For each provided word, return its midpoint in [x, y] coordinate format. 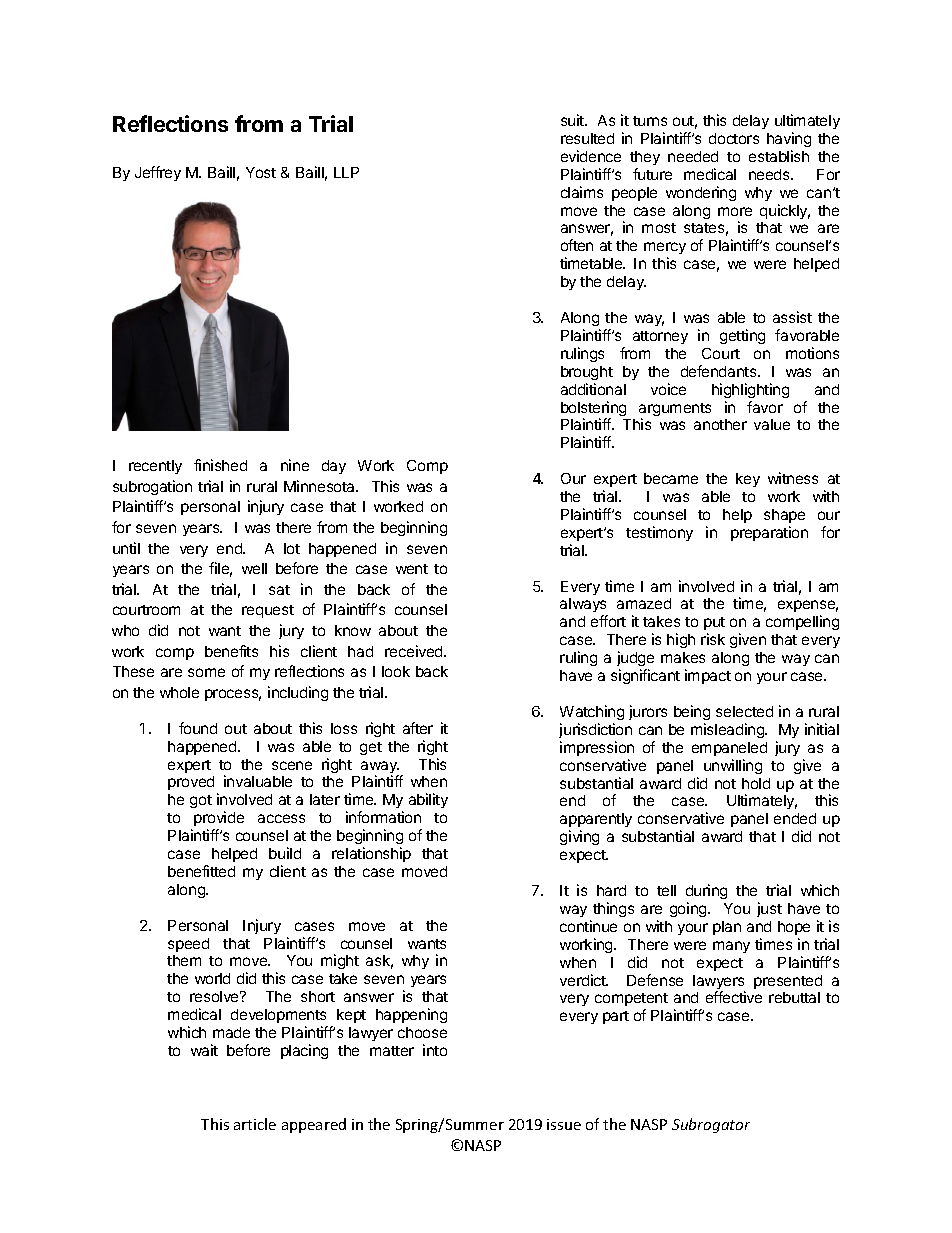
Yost [261, 172]
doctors [734, 138]
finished [220, 465]
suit [573, 120]
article [255, 1124]
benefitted [201, 871]
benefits [231, 651]
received [415, 651]
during [706, 891]
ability [428, 800]
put [714, 625]
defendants [720, 371]
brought [587, 373]
